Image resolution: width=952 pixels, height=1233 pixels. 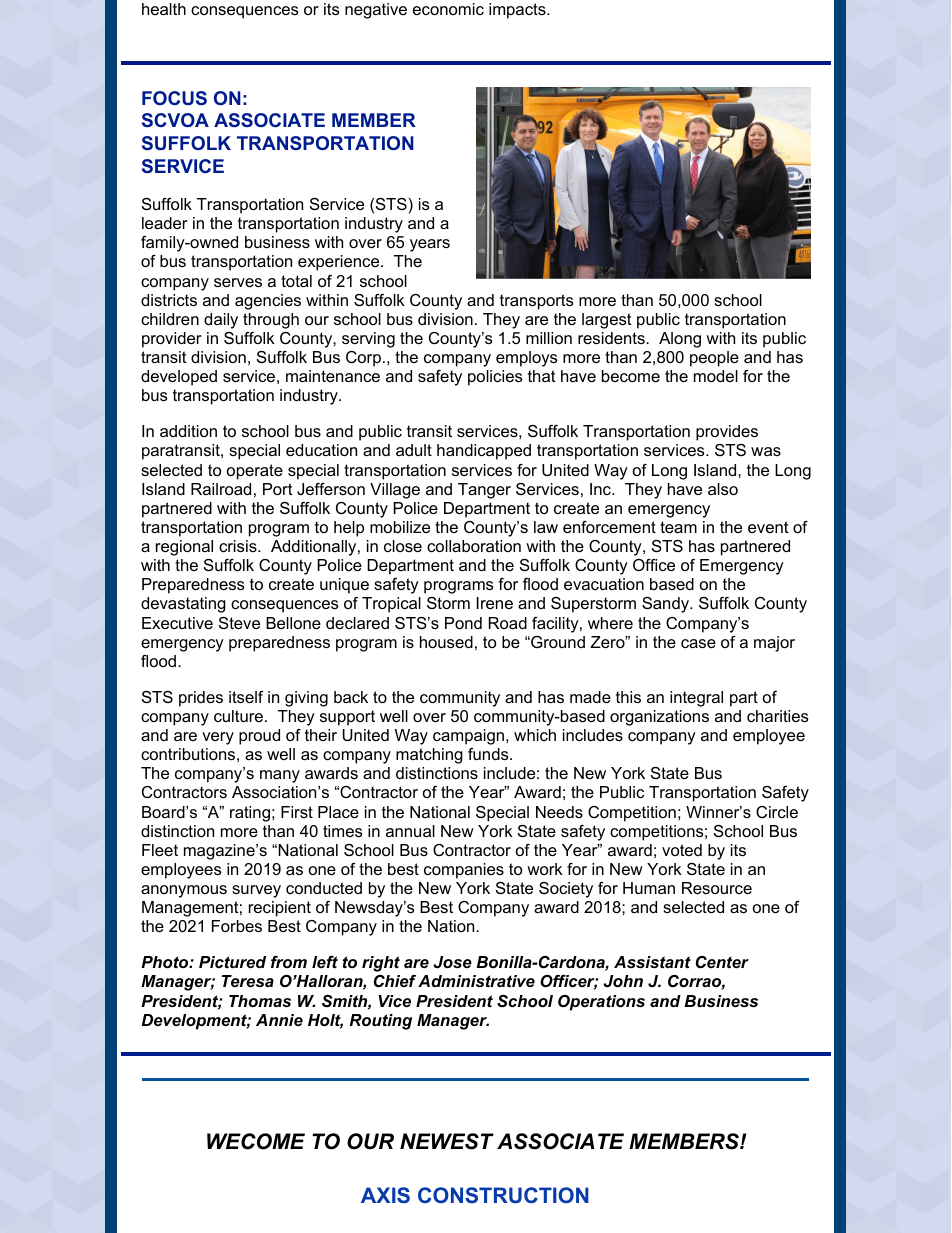 What do you see at coordinates (667, 605) in the screenshot?
I see `Sandy` at bounding box center [667, 605].
